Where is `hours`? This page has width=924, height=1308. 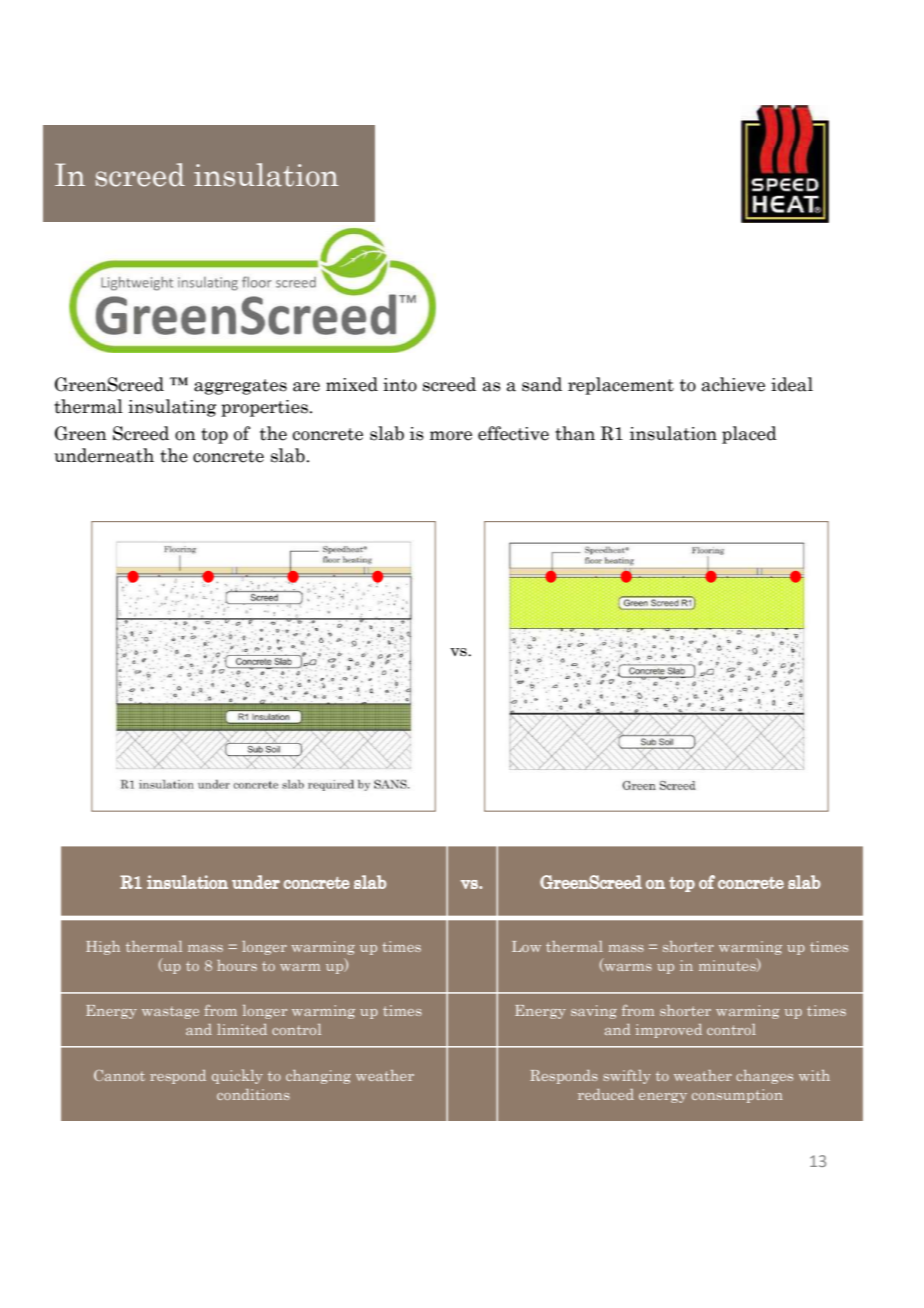 hours is located at coordinates (237, 965).
